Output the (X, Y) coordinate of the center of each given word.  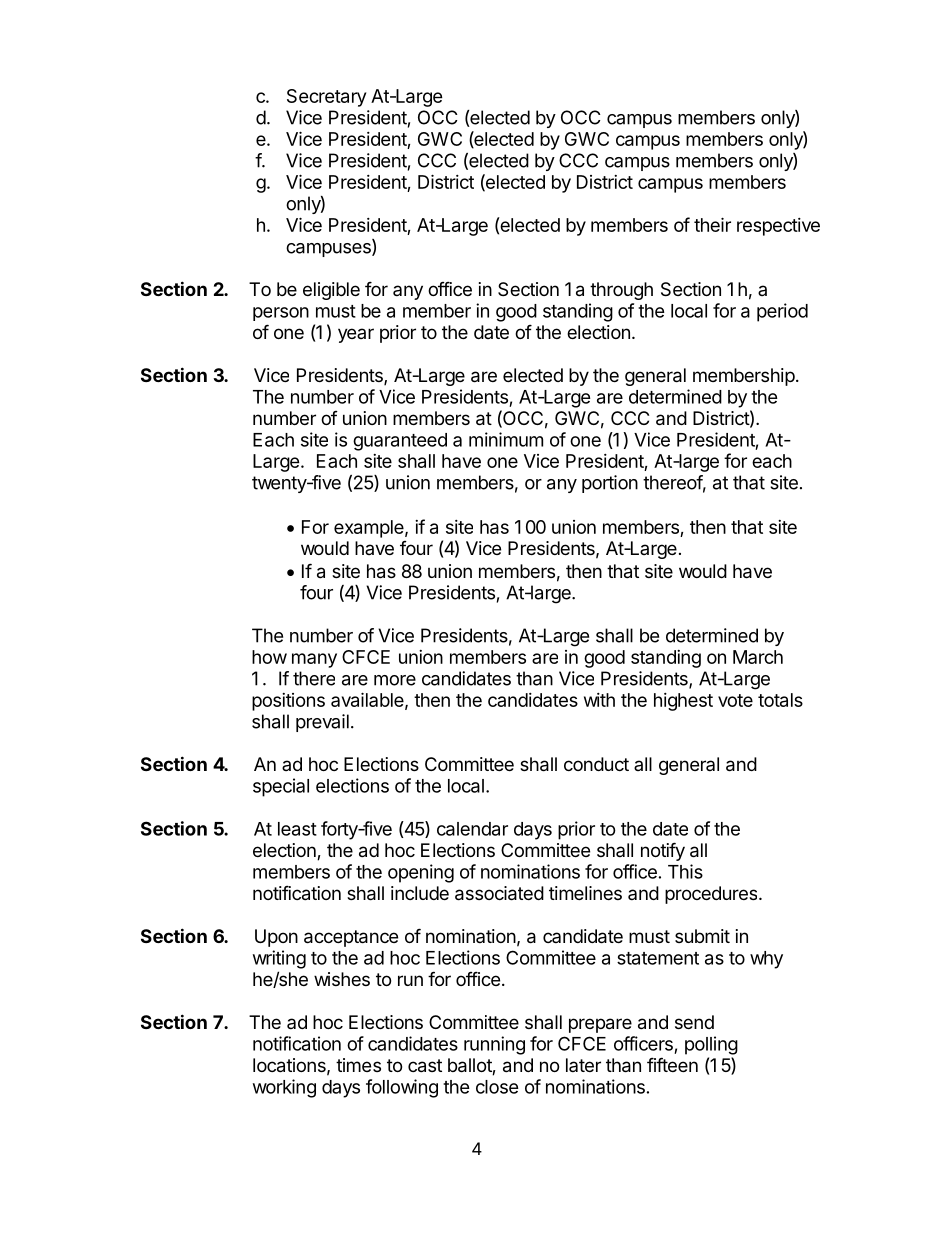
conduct (596, 764)
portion (610, 484)
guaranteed (400, 442)
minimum (506, 439)
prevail (322, 723)
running (494, 1045)
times (358, 1065)
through (621, 291)
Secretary (326, 98)
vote (735, 700)
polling (711, 1045)
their (712, 224)
